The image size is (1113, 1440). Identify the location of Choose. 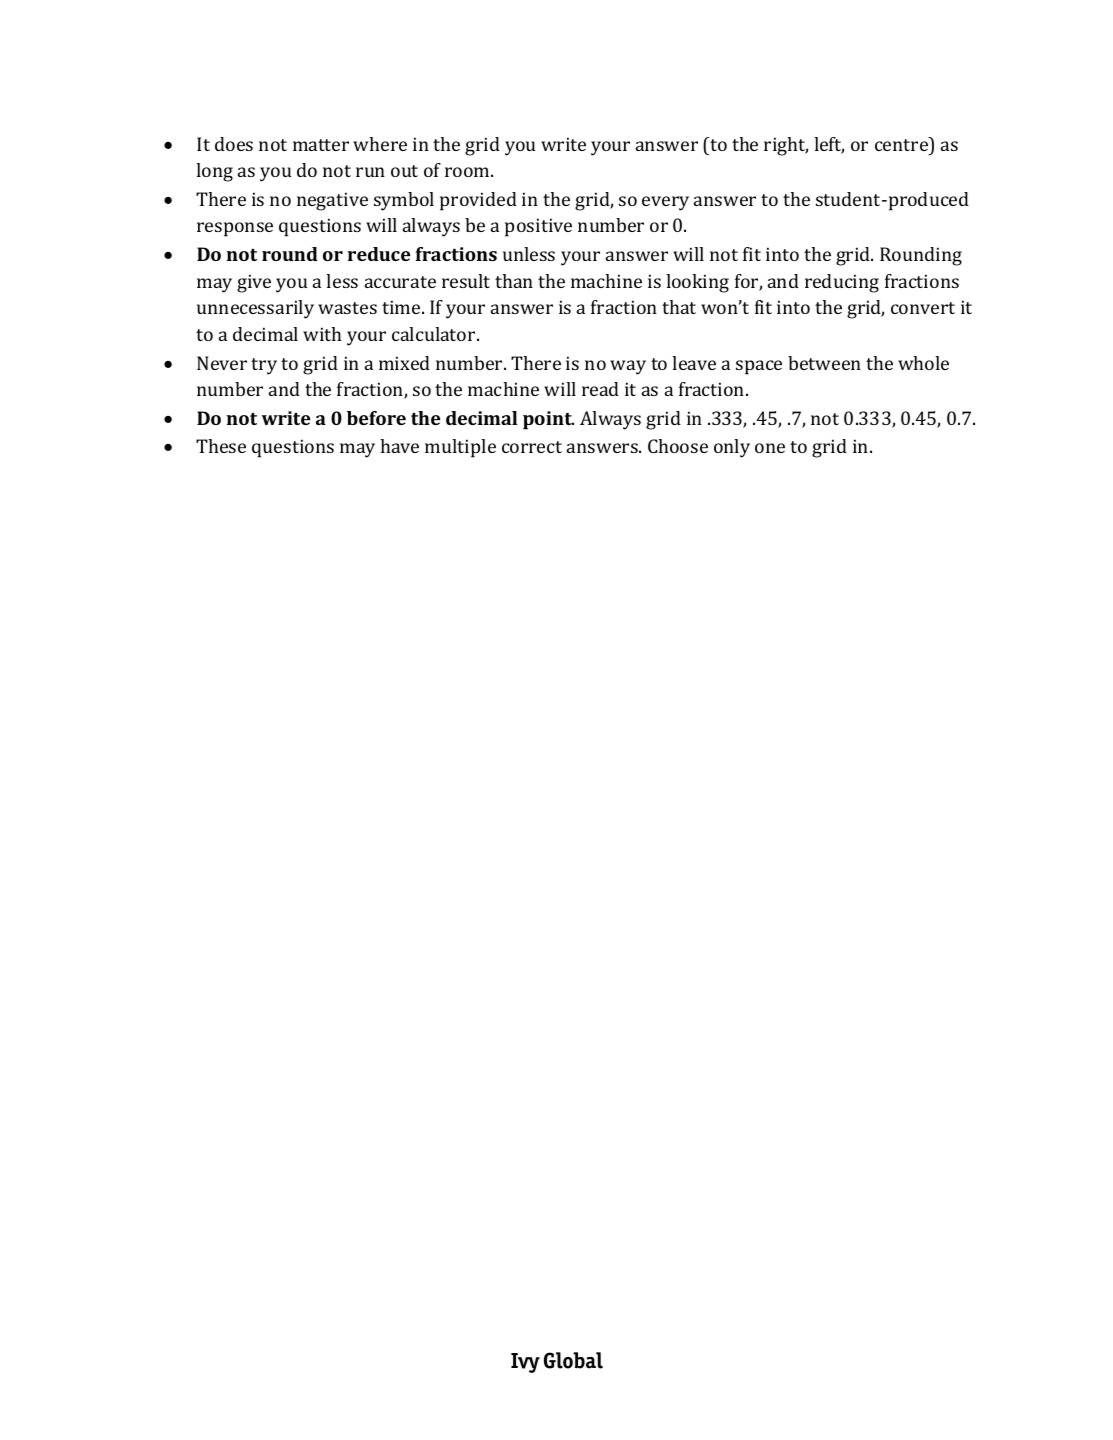
(678, 446).
